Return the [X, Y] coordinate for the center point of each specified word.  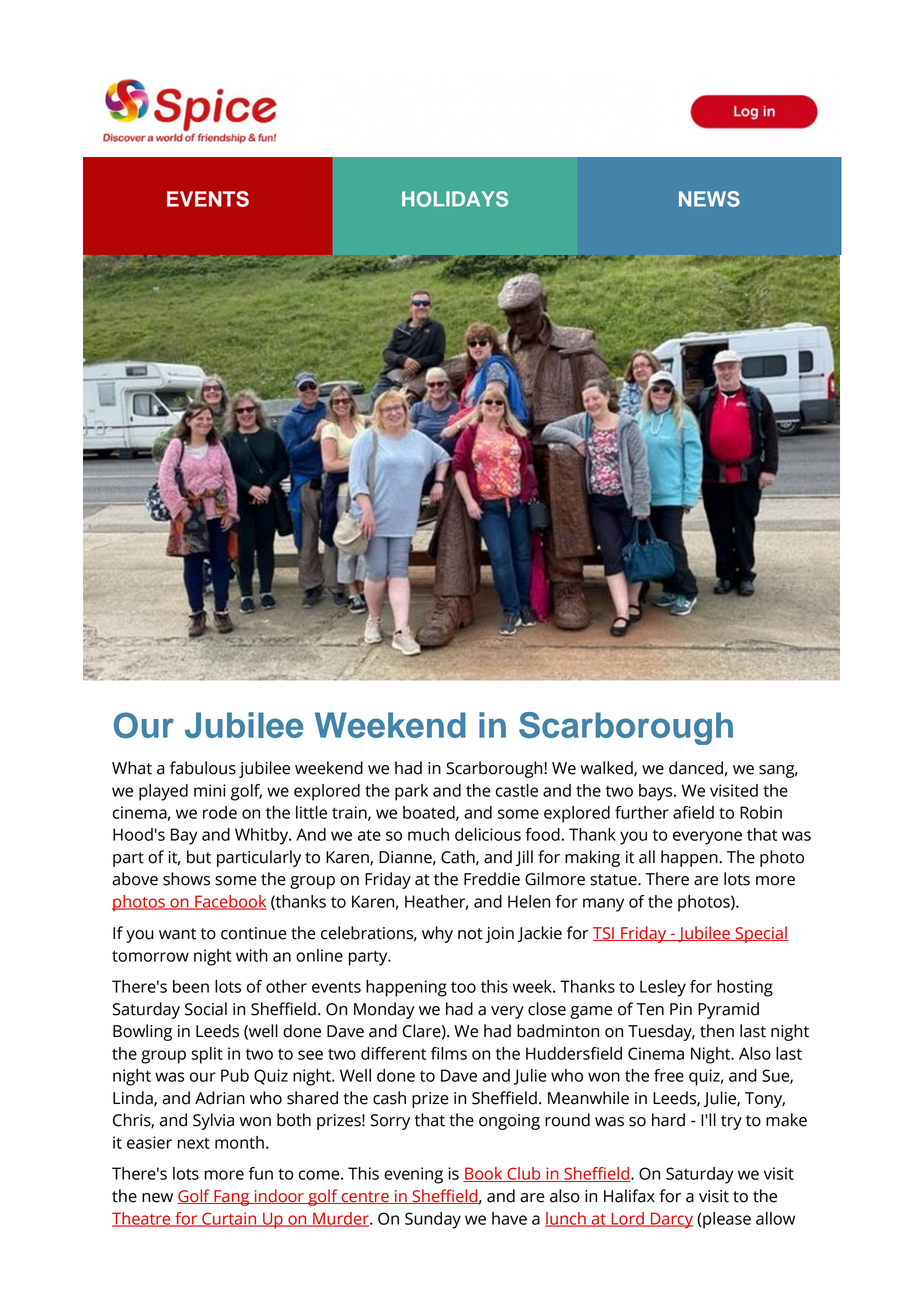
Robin [761, 812]
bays [657, 792]
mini [210, 790]
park [411, 792]
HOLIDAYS [455, 199]
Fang [232, 1198]
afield [693, 812]
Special [761, 934]
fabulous [203, 768]
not [470, 934]
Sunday [433, 1220]
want [177, 934]
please [726, 1220]
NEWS [709, 199]
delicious [488, 834]
